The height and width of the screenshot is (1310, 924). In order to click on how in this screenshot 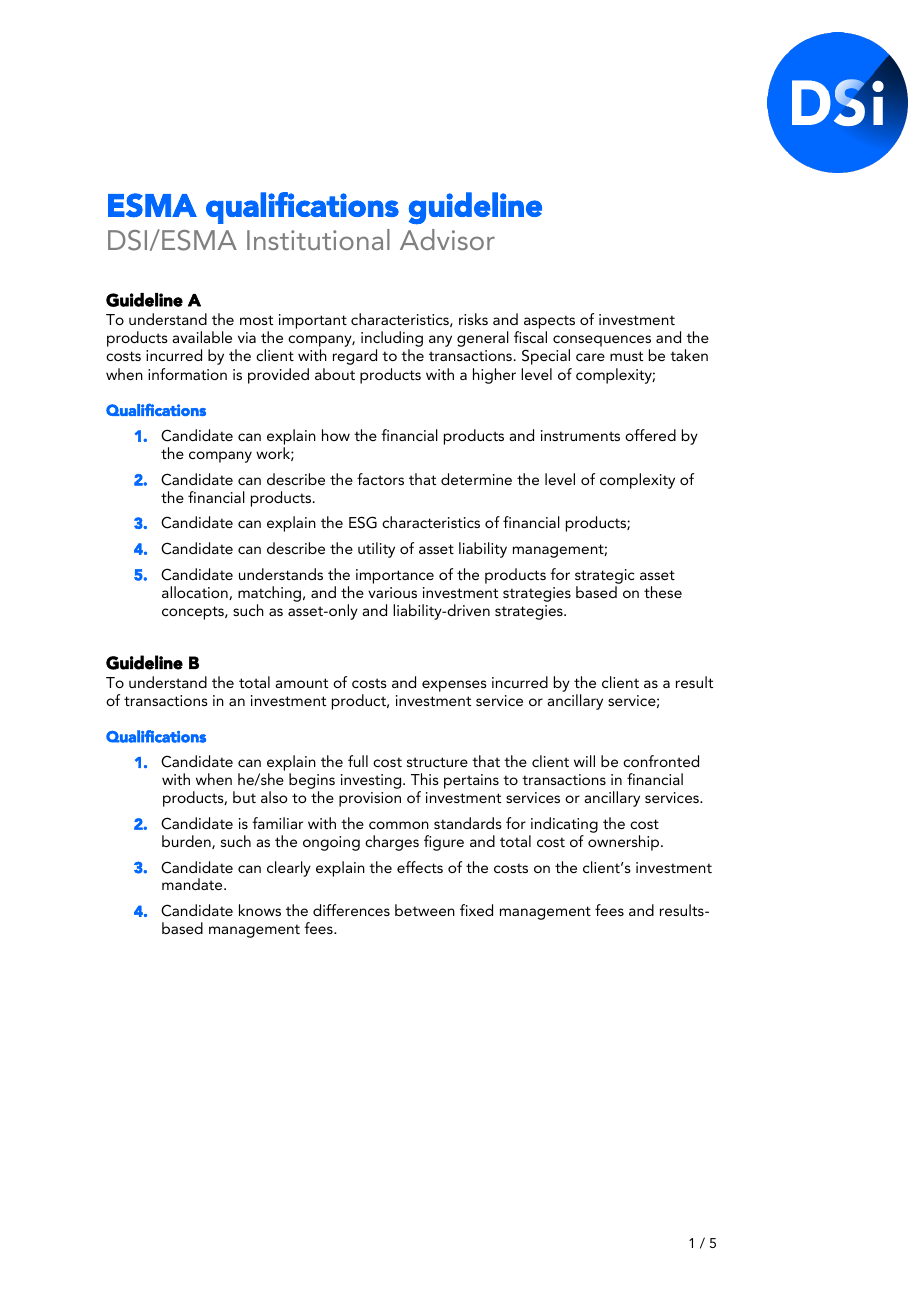, I will do `click(336, 435)`.
